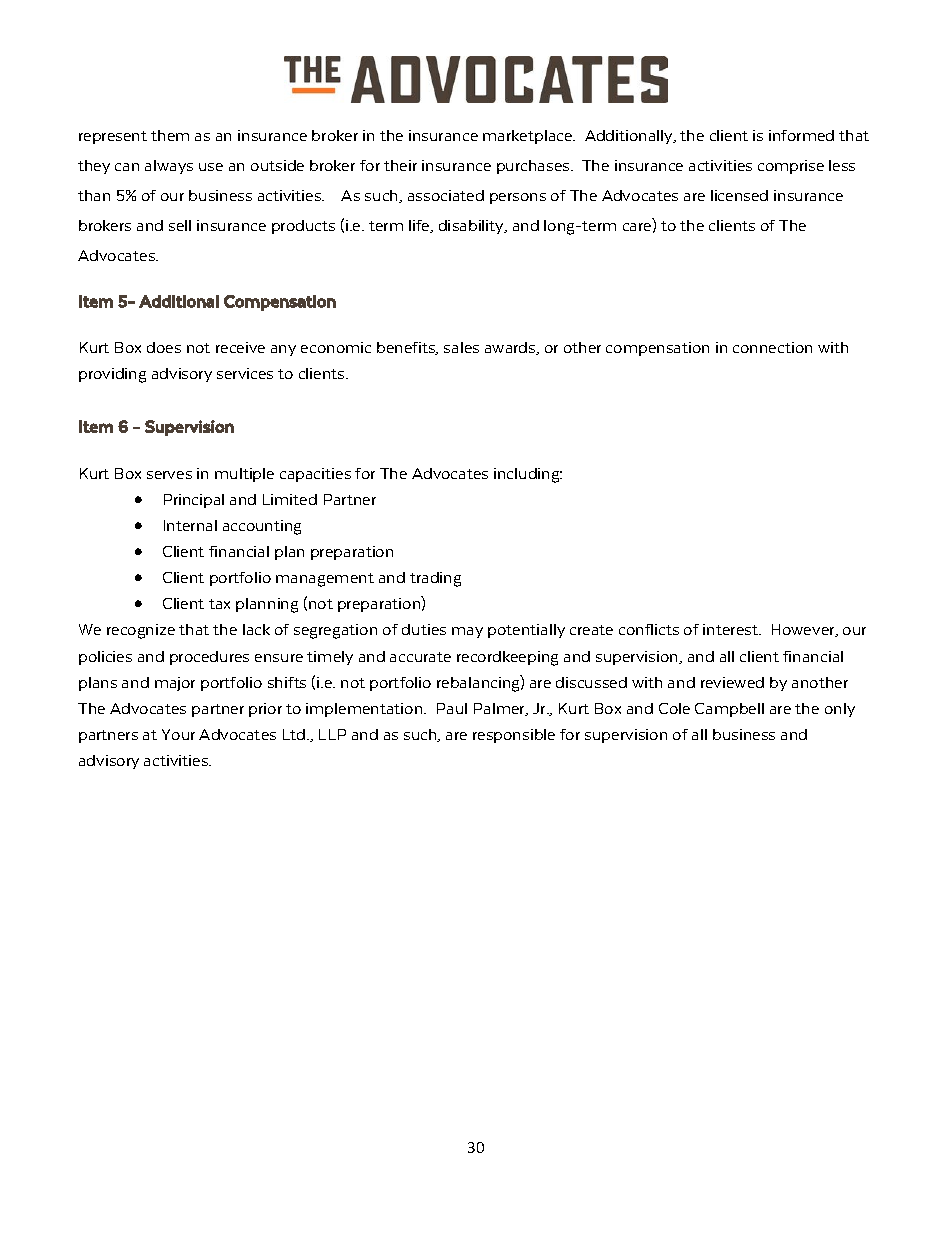 Image resolution: width=952 pixels, height=1233 pixels. I want to click on Your, so click(178, 734).
